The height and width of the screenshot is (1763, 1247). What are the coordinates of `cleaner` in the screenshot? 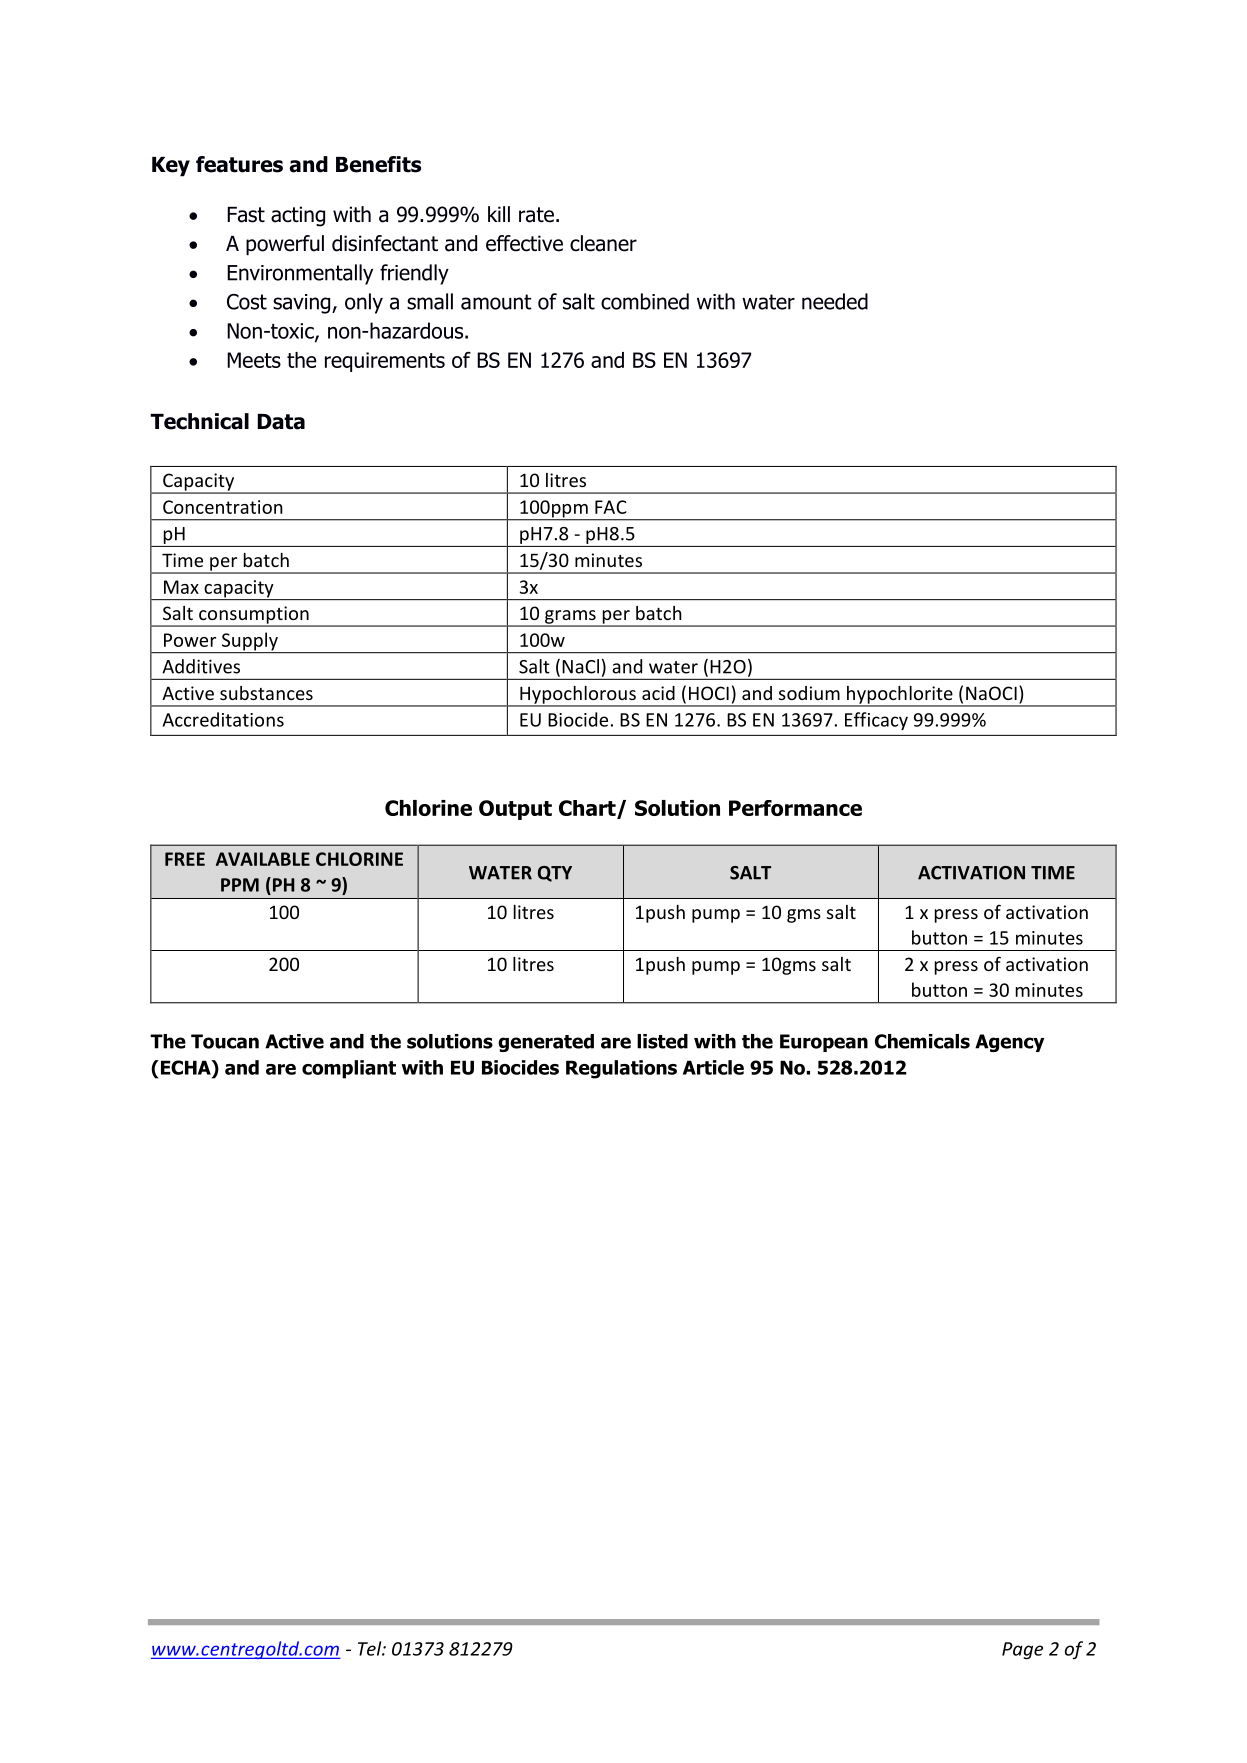 It's located at (603, 243).
